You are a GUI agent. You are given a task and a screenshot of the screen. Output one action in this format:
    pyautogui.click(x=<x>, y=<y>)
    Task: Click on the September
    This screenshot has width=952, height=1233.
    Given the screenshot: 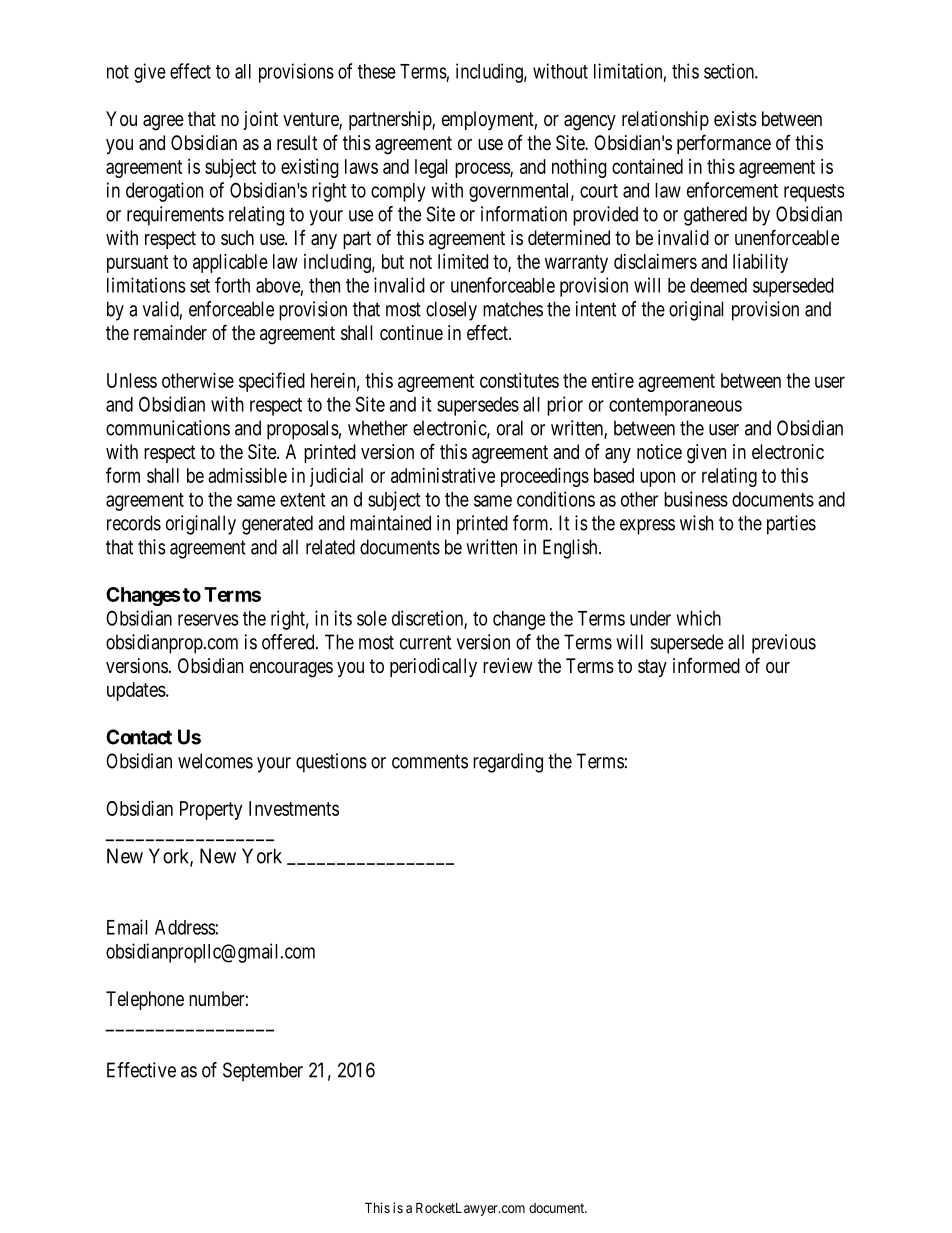 What is the action you would take?
    pyautogui.click(x=263, y=1072)
